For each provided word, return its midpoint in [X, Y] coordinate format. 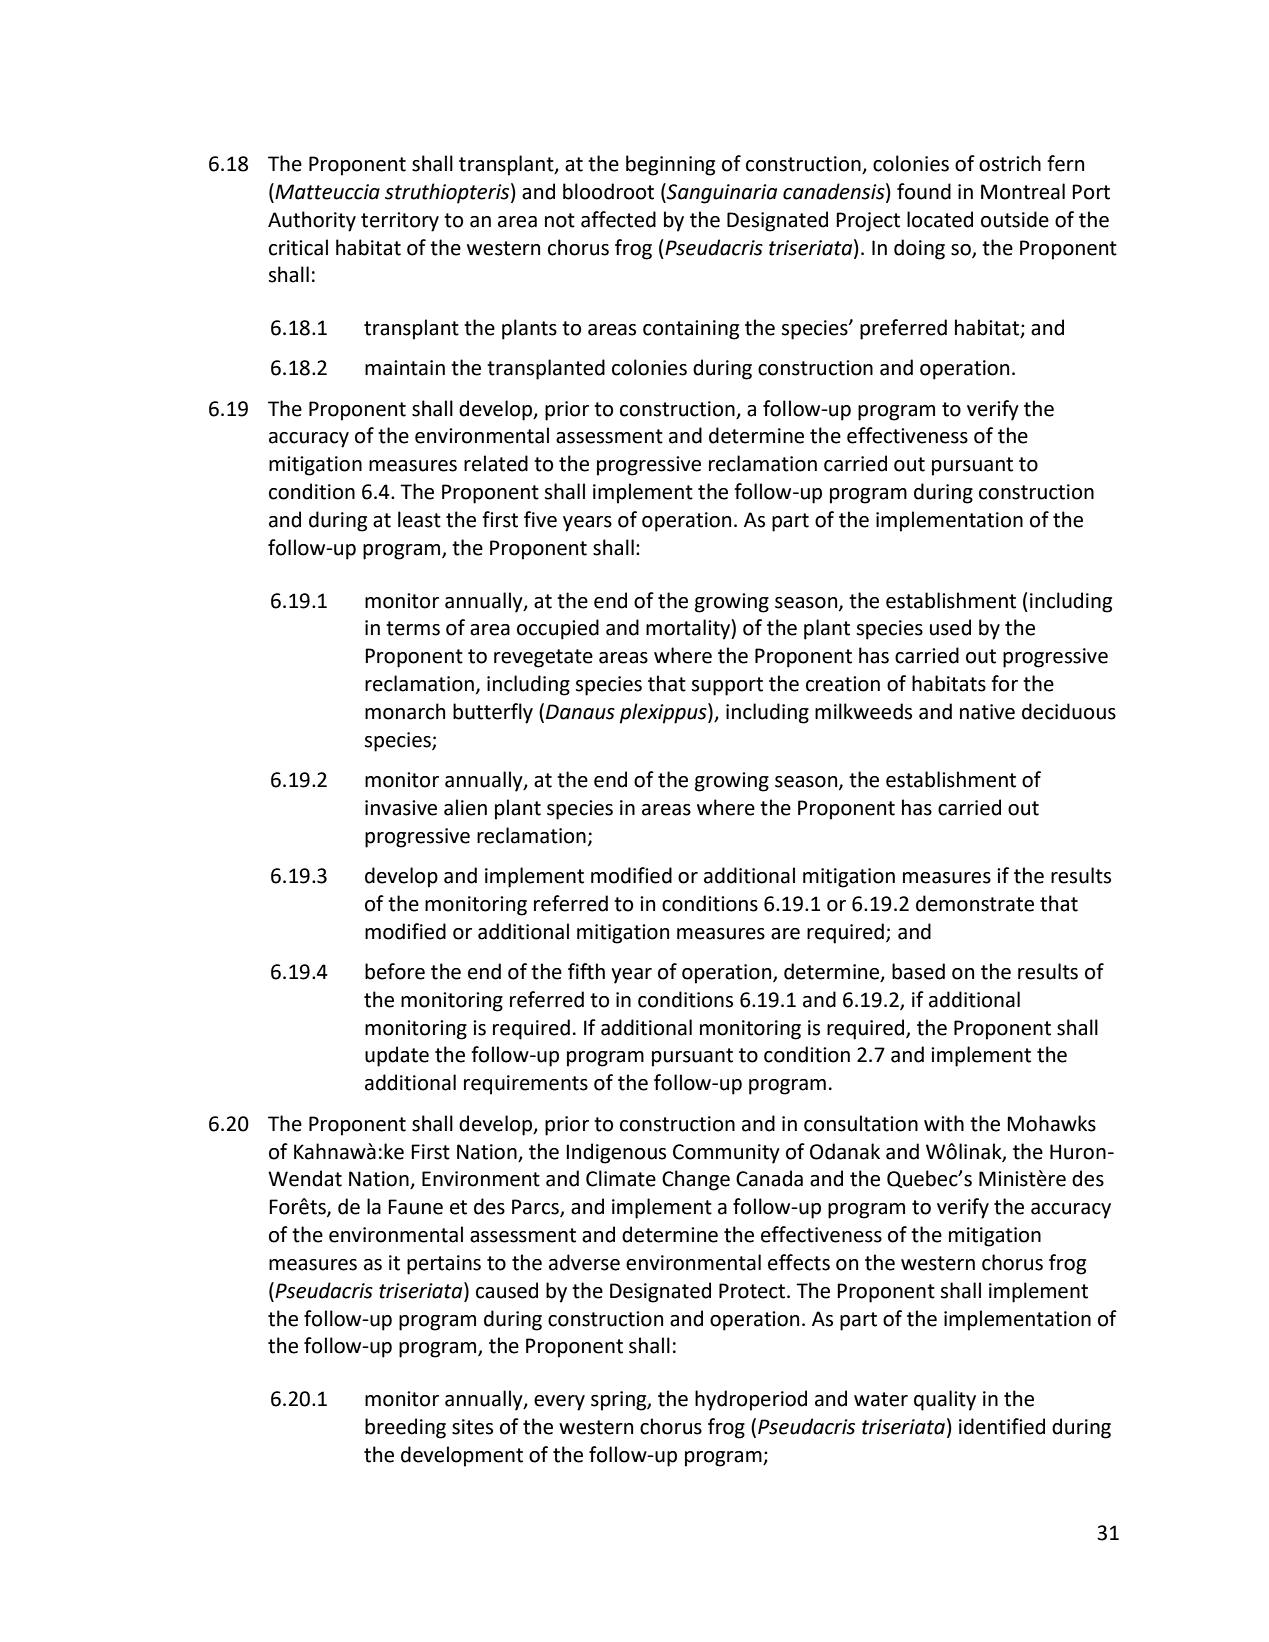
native [987, 712]
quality [945, 1400]
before [395, 971]
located [940, 219]
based [918, 971]
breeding [405, 1428]
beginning [670, 165]
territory [400, 222]
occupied [558, 629]
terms [413, 628]
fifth [586, 971]
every [559, 1403]
